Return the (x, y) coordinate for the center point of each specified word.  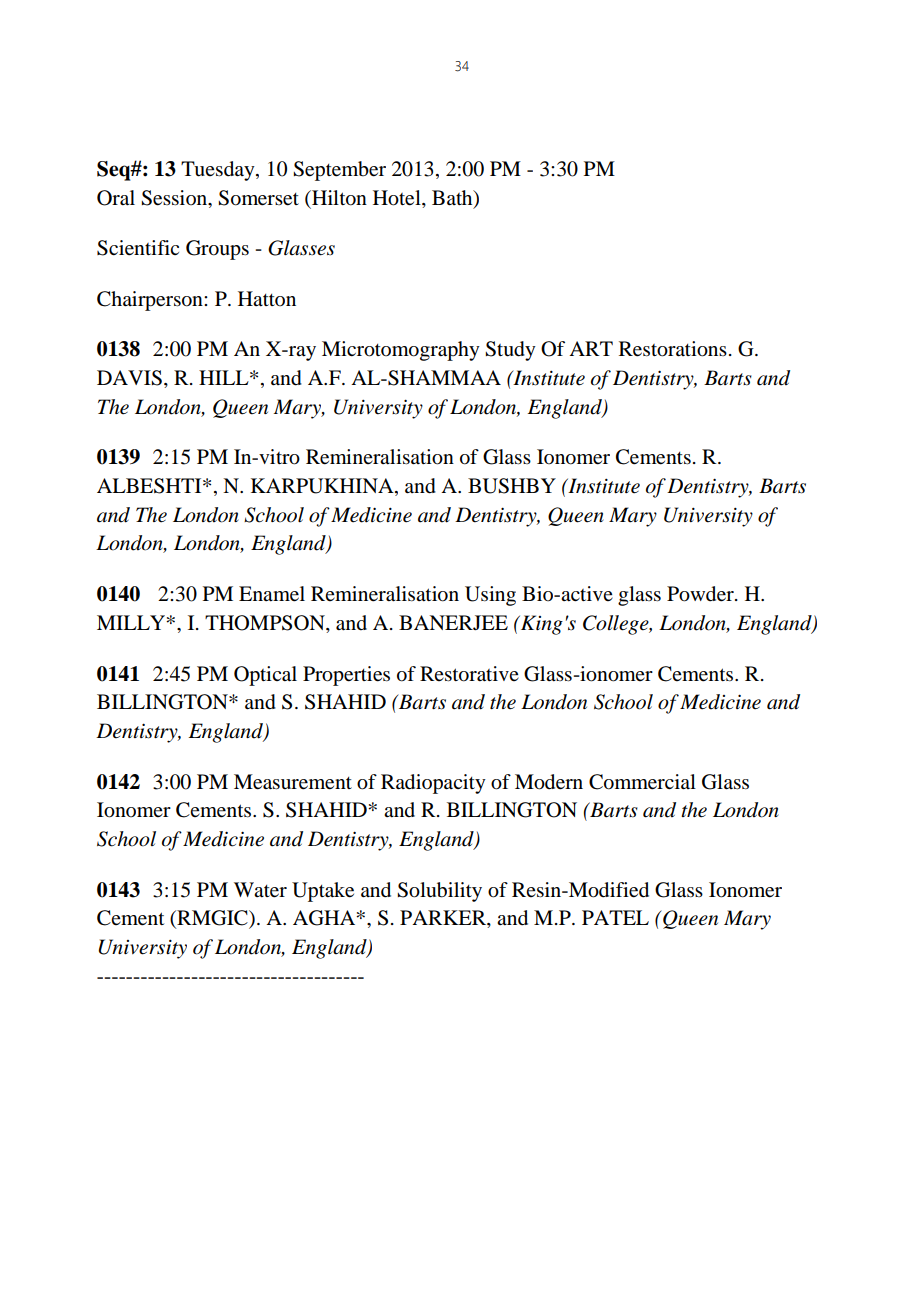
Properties (346, 676)
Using (490, 596)
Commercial (642, 782)
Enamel (272, 594)
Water (260, 890)
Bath (453, 198)
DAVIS (129, 378)
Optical (265, 676)
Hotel (398, 198)
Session (175, 198)
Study (510, 351)
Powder (701, 594)
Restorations (673, 349)
